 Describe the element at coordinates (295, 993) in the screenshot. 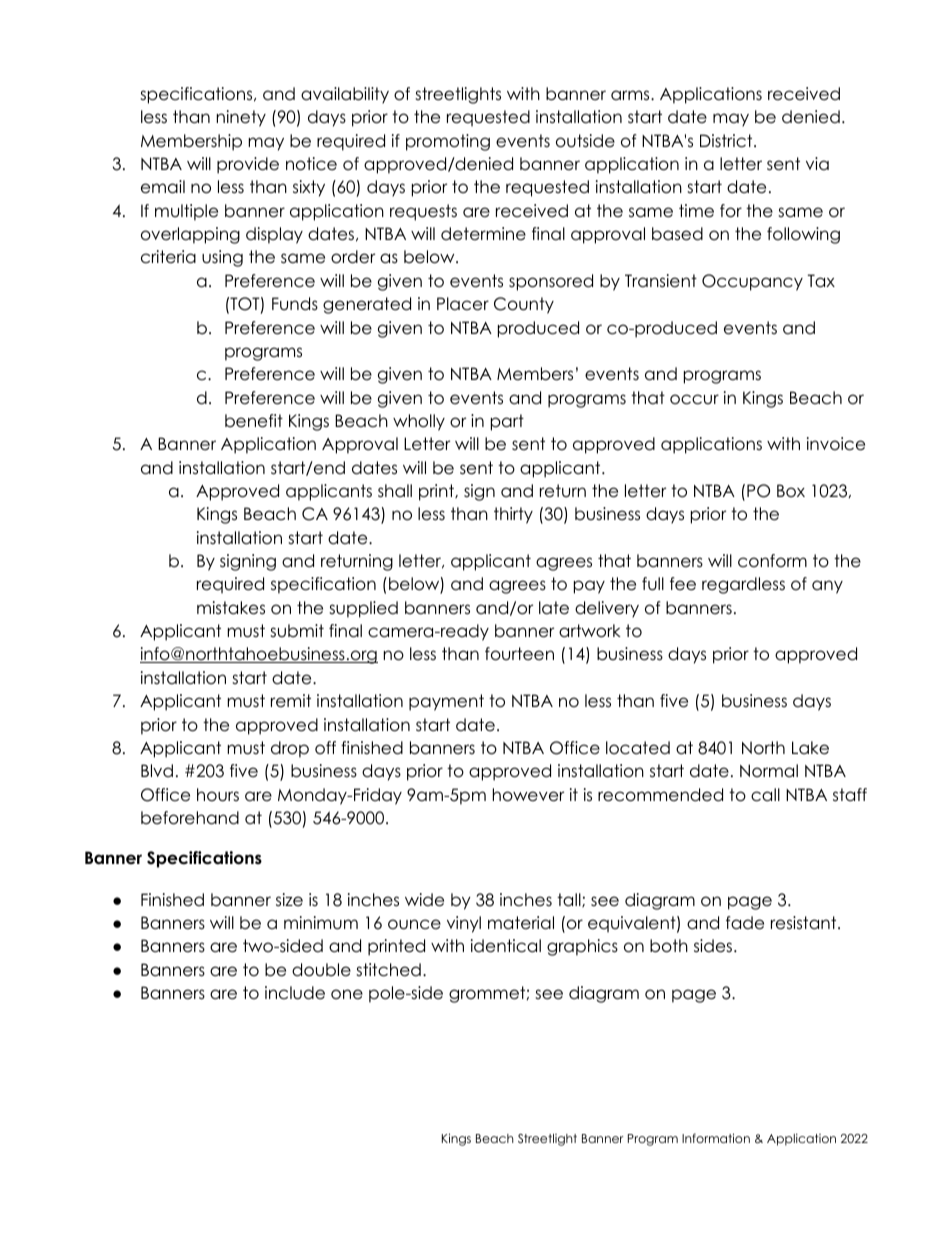

I see `include` at that location.
